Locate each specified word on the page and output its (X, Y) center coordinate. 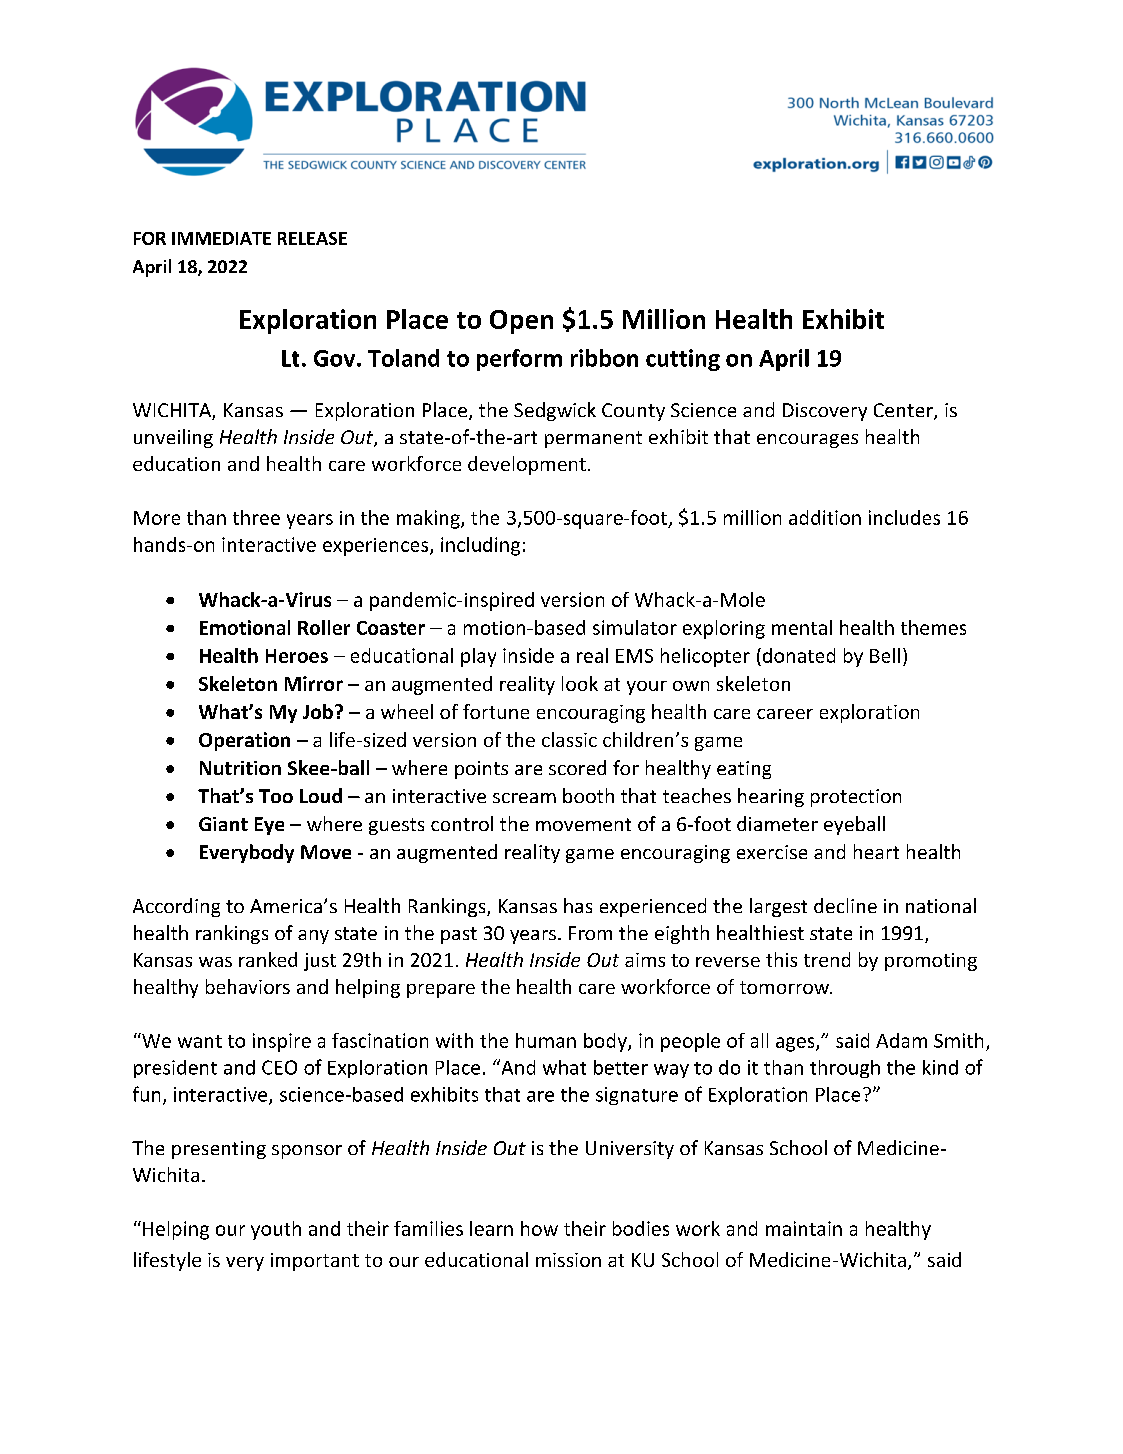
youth (276, 1230)
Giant (223, 824)
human (546, 1040)
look (580, 683)
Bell (885, 655)
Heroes (297, 656)
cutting (683, 360)
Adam (901, 1040)
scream (524, 798)
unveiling (173, 438)
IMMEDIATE (221, 238)
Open (521, 322)
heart (876, 851)
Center (904, 411)
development (527, 465)
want (200, 1041)
